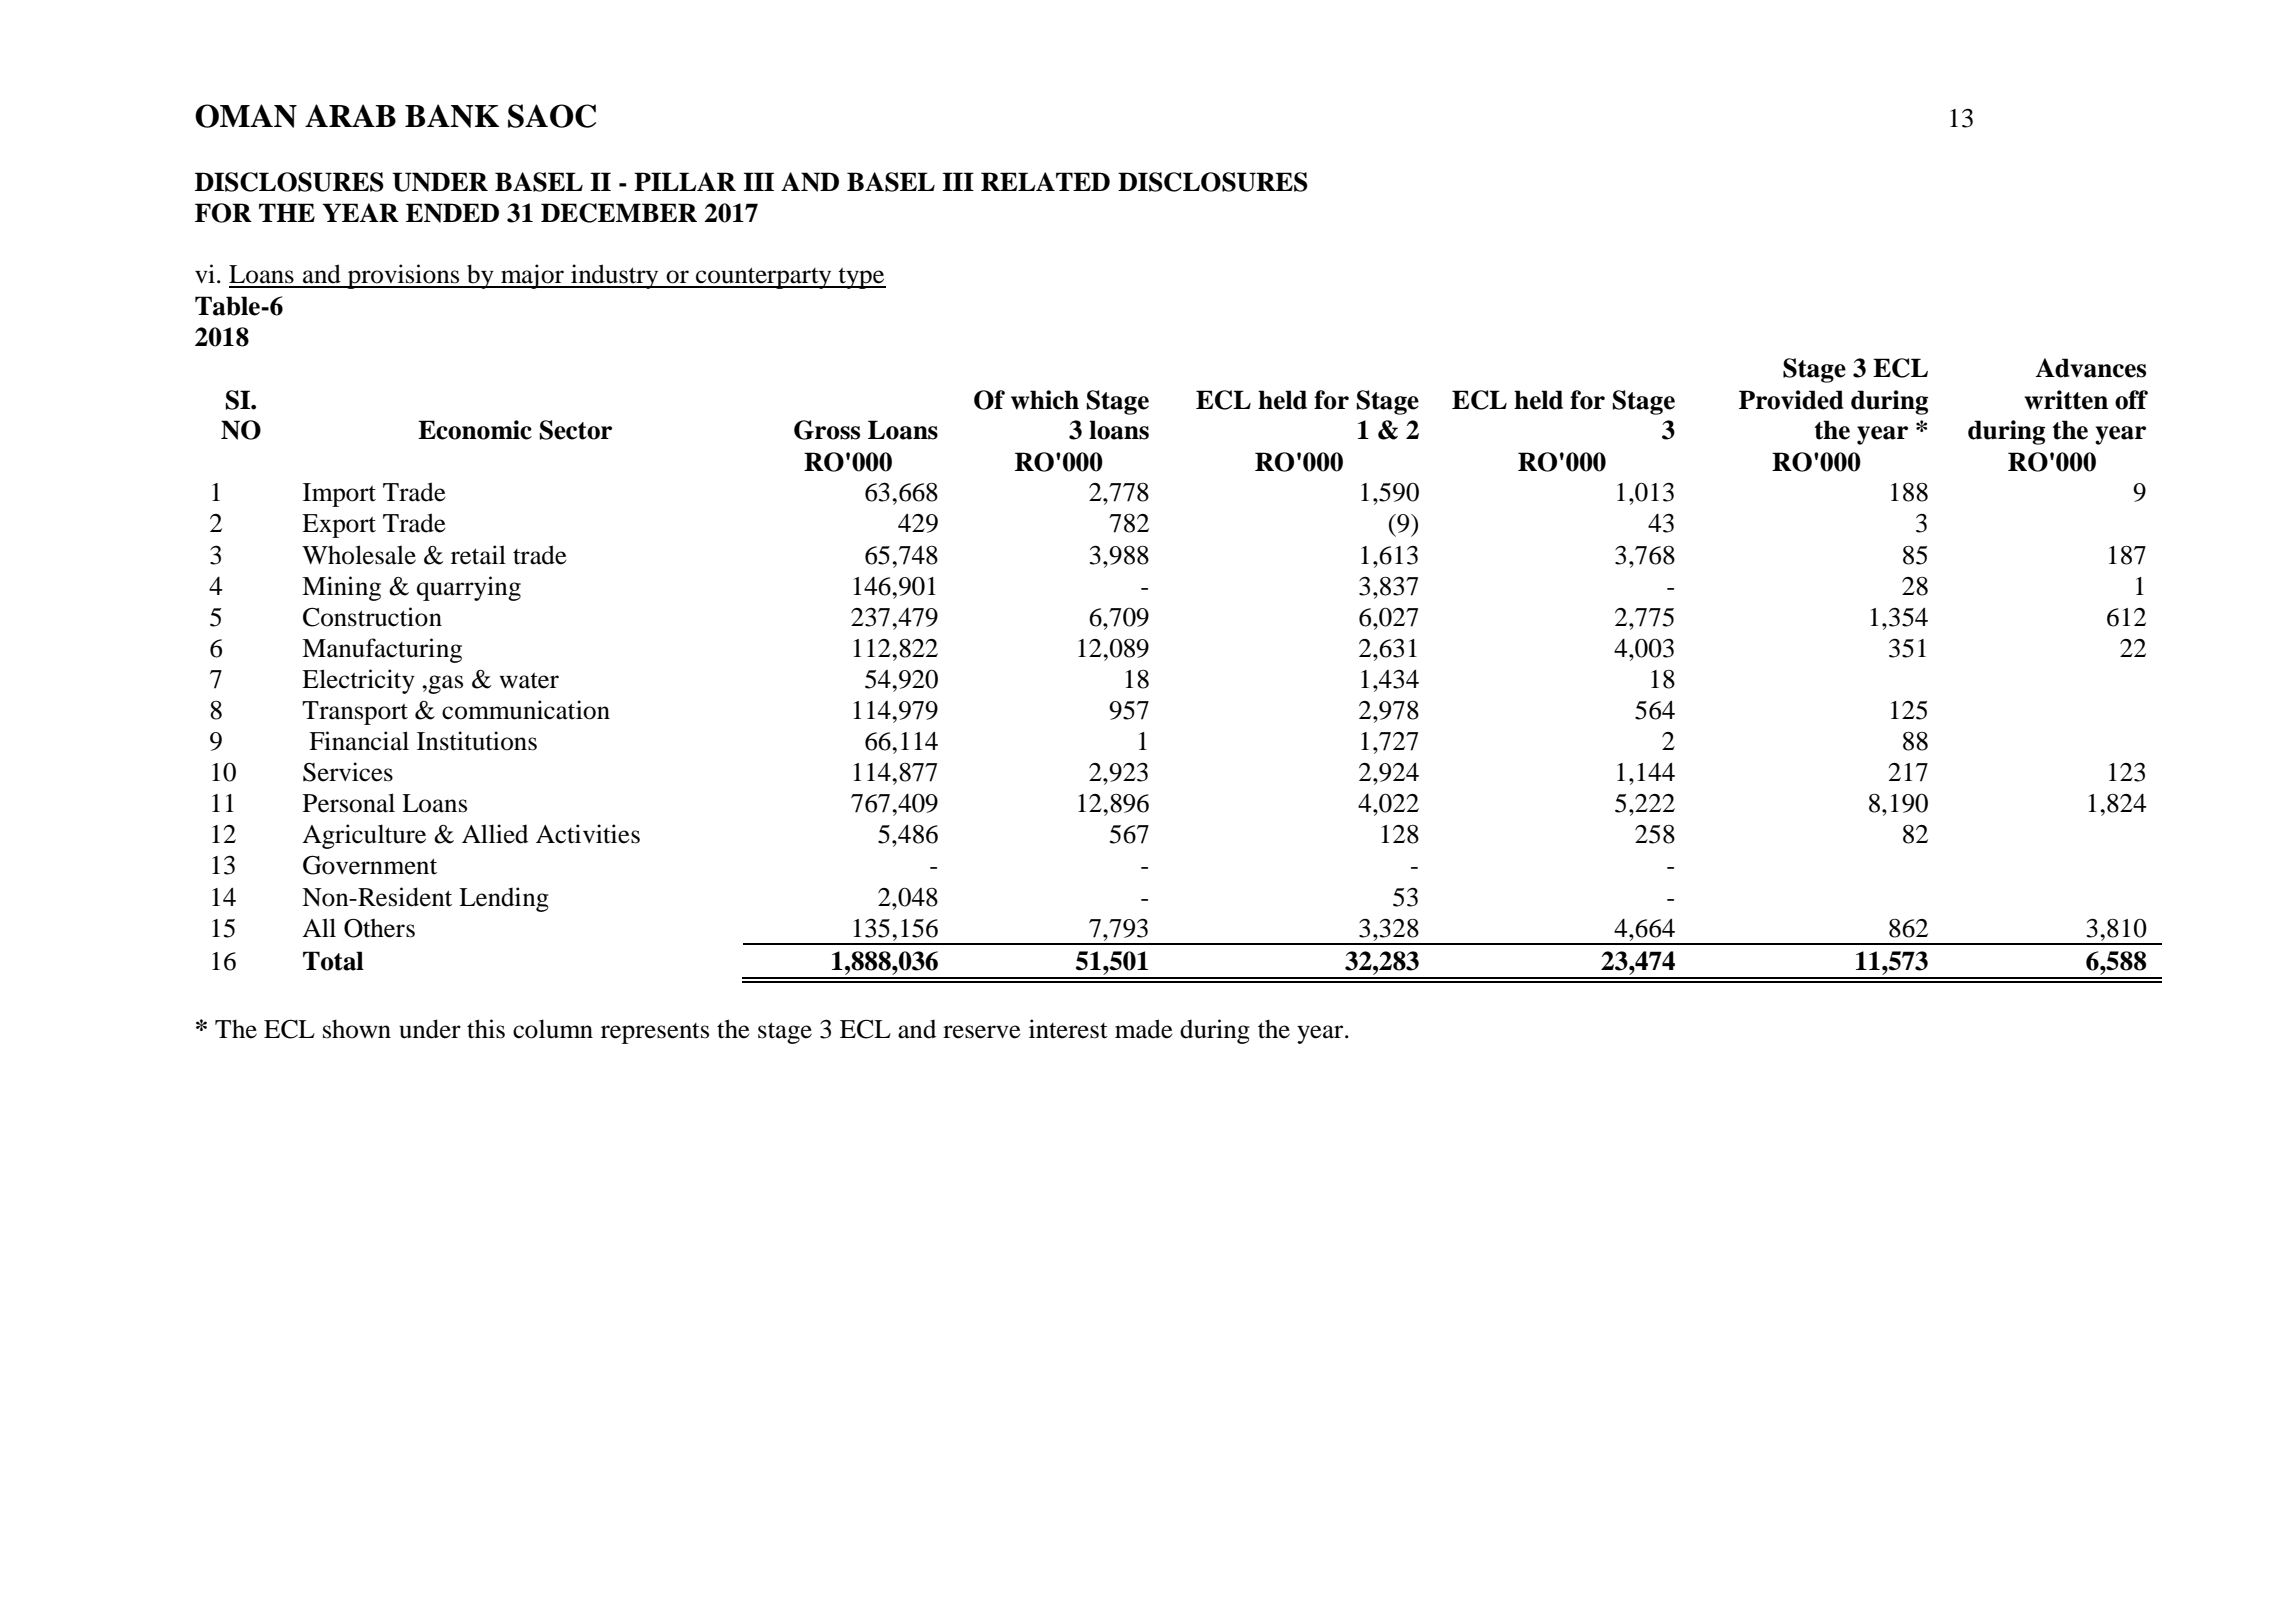 This page has width=2277, height=1610. What do you see at coordinates (1791, 400) in the page?
I see `Provided` at bounding box center [1791, 400].
